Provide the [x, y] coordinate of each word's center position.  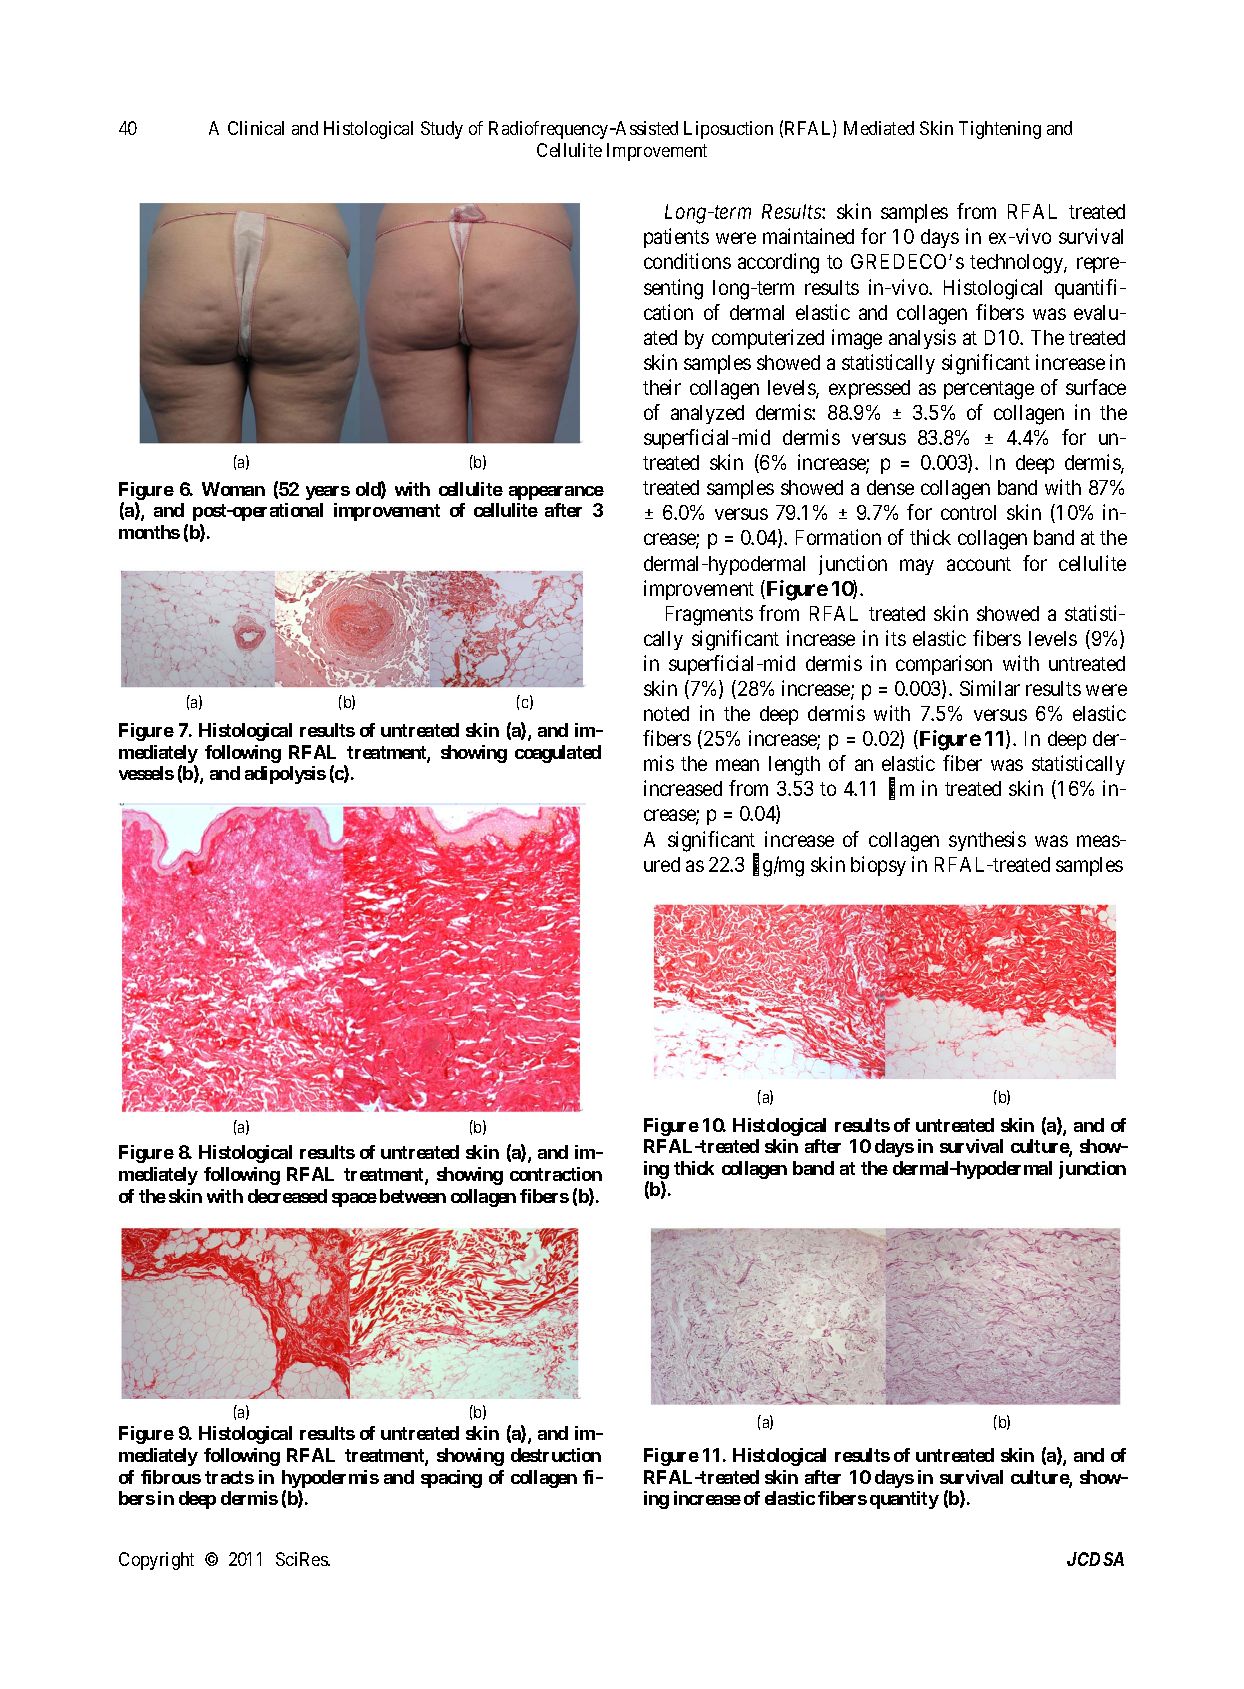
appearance [556, 493]
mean [737, 765]
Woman [233, 489]
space [354, 1200]
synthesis [987, 841]
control [968, 512]
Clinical [256, 128]
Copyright [156, 1561]
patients [676, 238]
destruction [556, 1455]
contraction [556, 1174]
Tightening [1000, 130]
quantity [904, 1500]
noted [666, 713]
